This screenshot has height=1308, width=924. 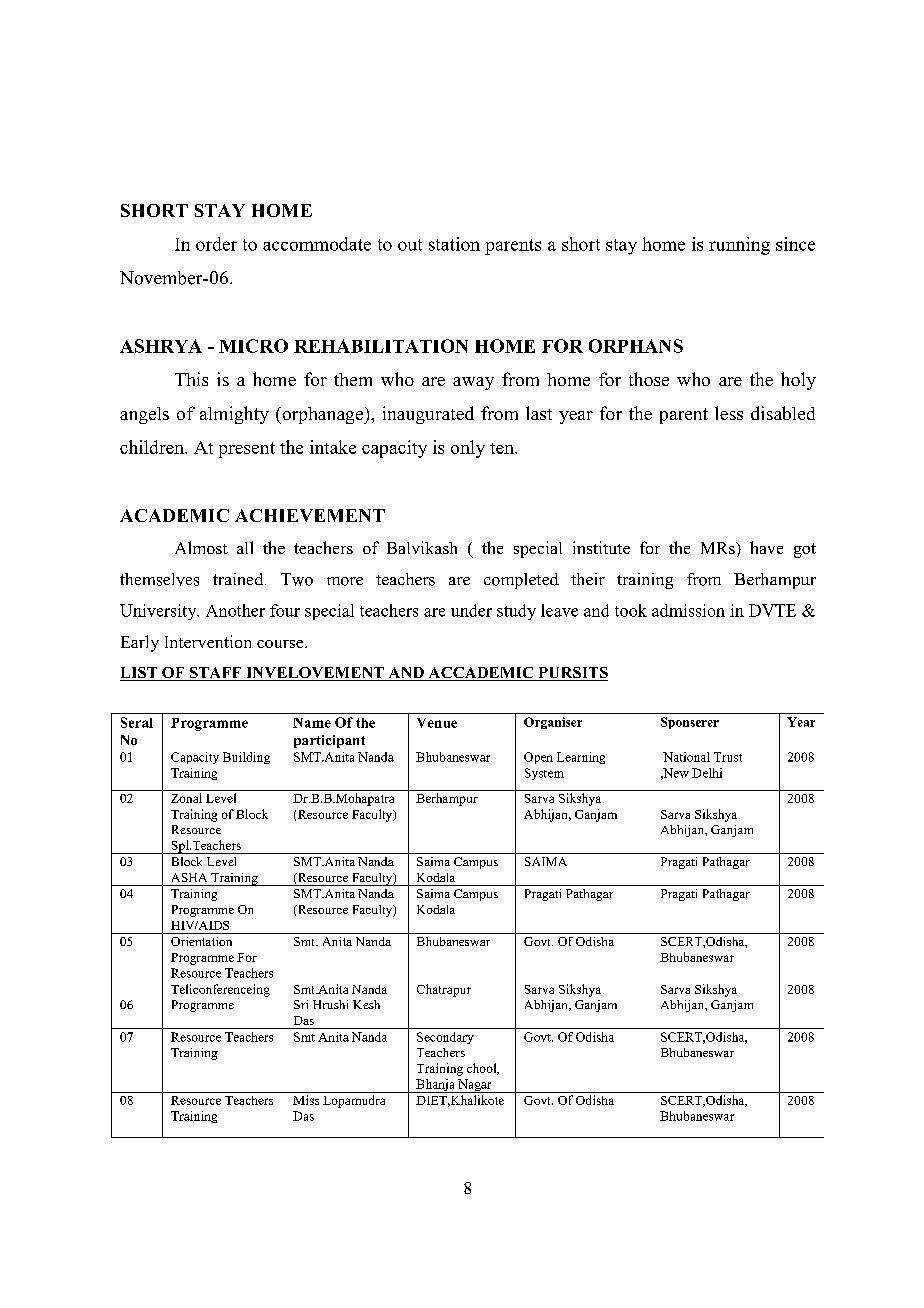 What do you see at coordinates (216, 244) in the screenshot?
I see `order` at bounding box center [216, 244].
